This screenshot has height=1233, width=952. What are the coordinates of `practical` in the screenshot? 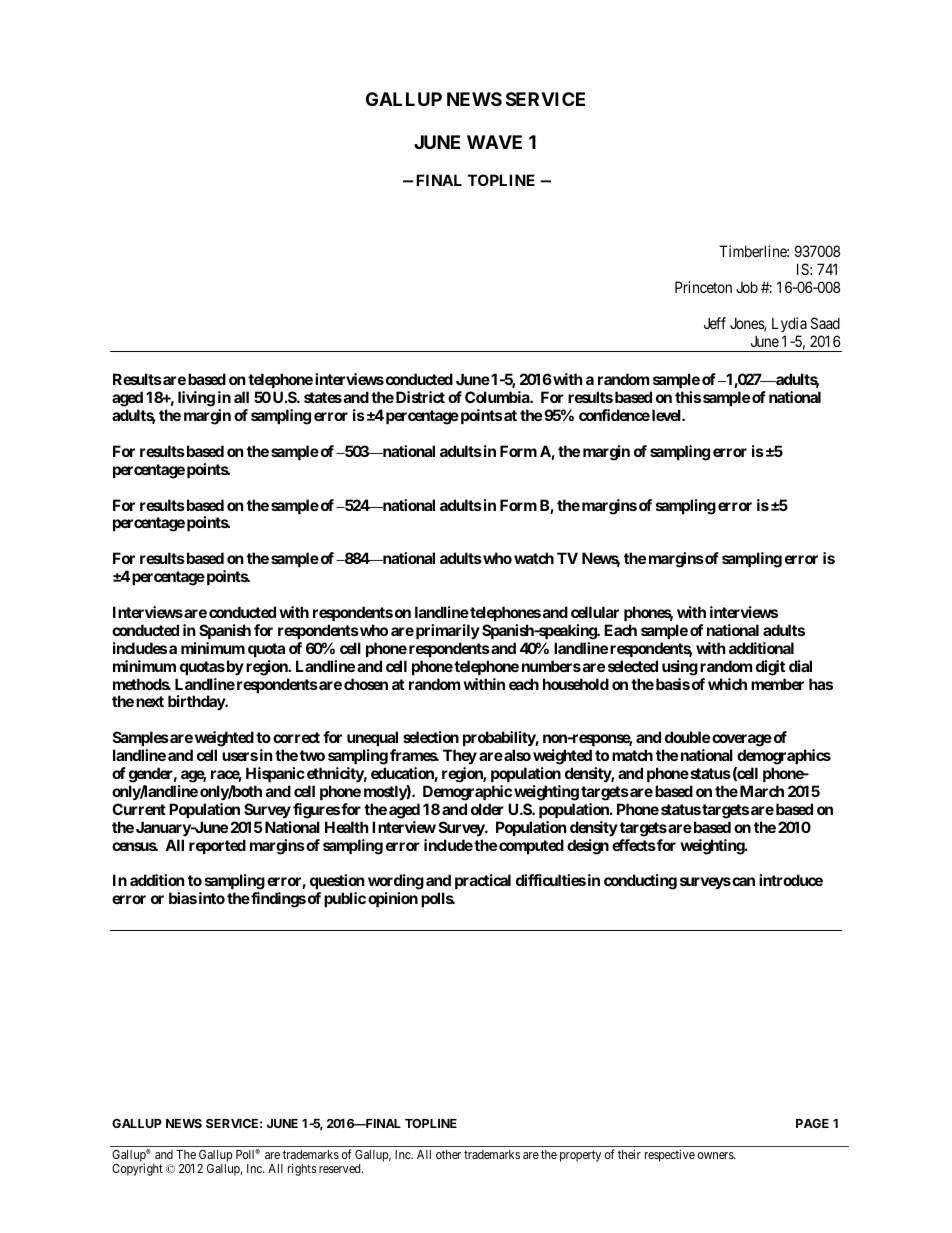 It's located at (483, 881).
